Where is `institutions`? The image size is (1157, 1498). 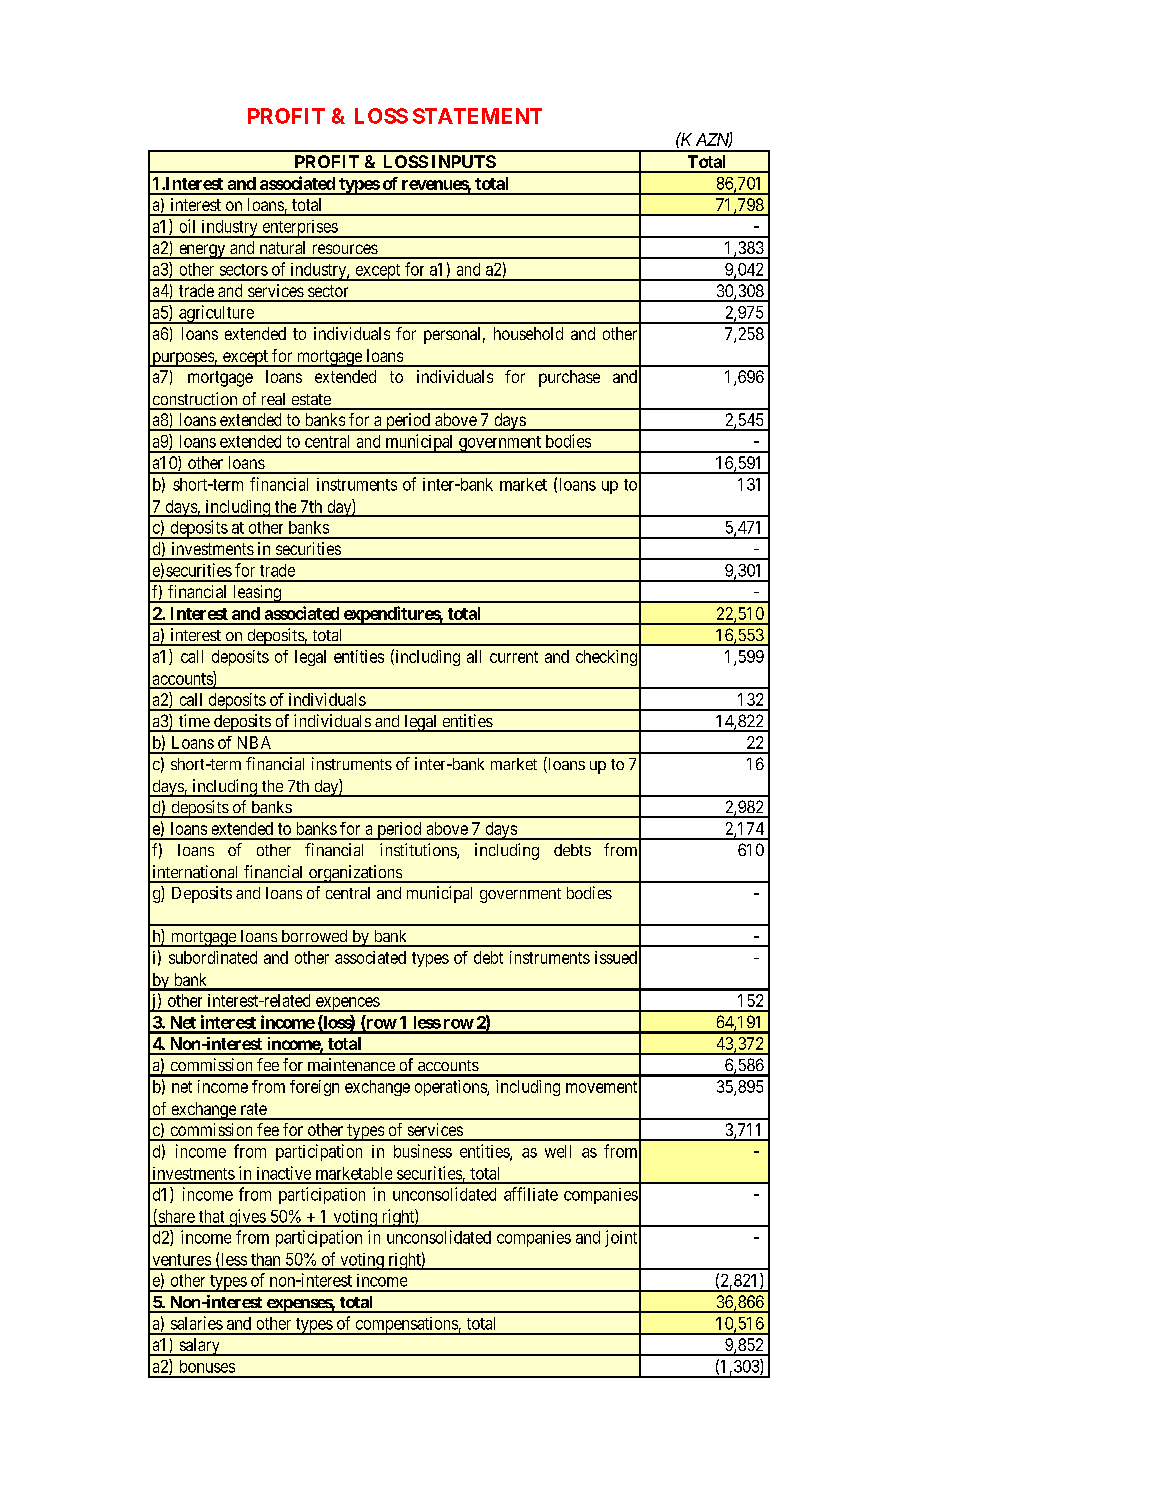
institutions is located at coordinates (419, 851).
